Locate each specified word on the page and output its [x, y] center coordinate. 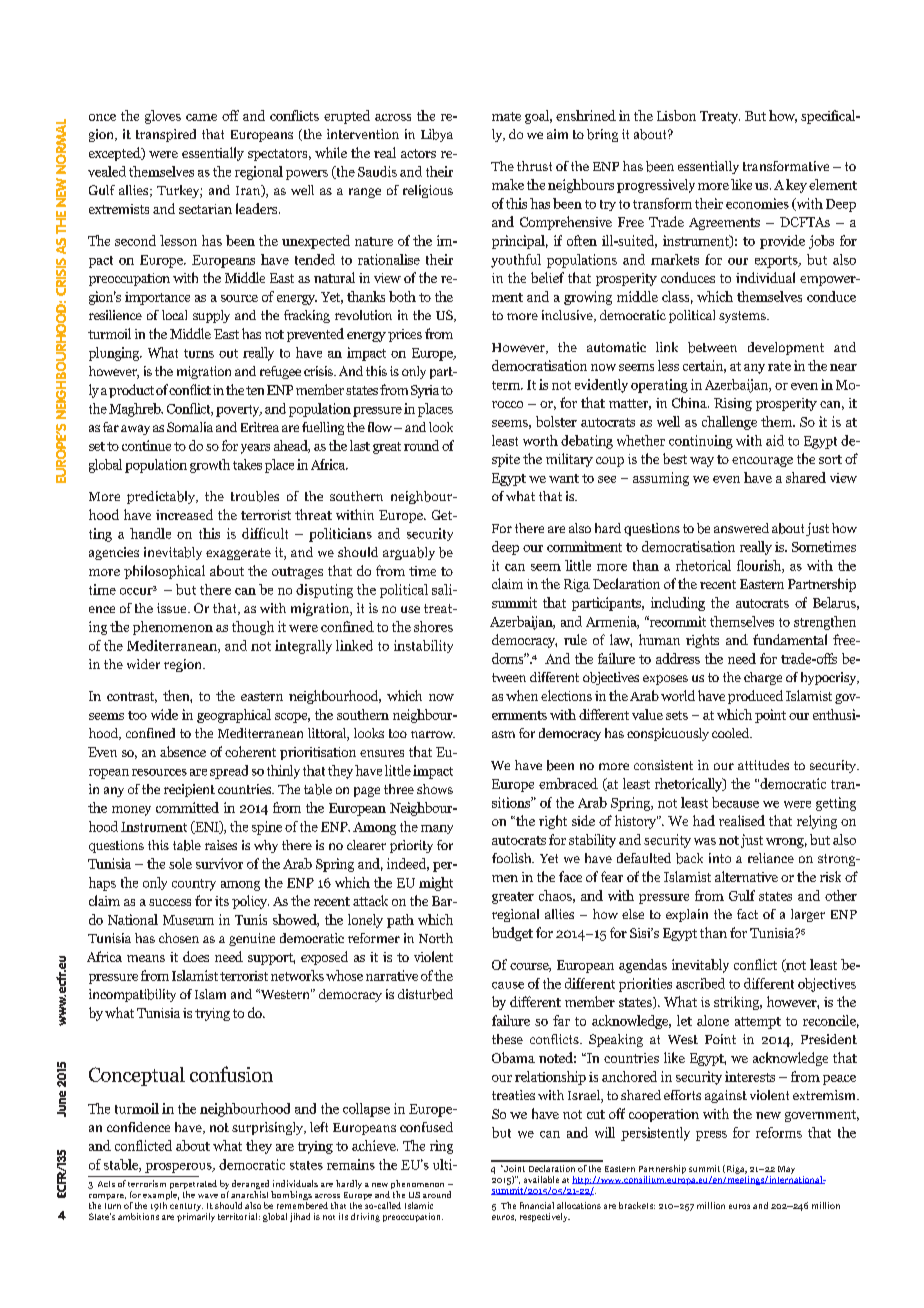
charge [763, 678]
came [201, 117]
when [522, 695]
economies [757, 203]
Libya [437, 135]
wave [208, 1196]
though [253, 628]
